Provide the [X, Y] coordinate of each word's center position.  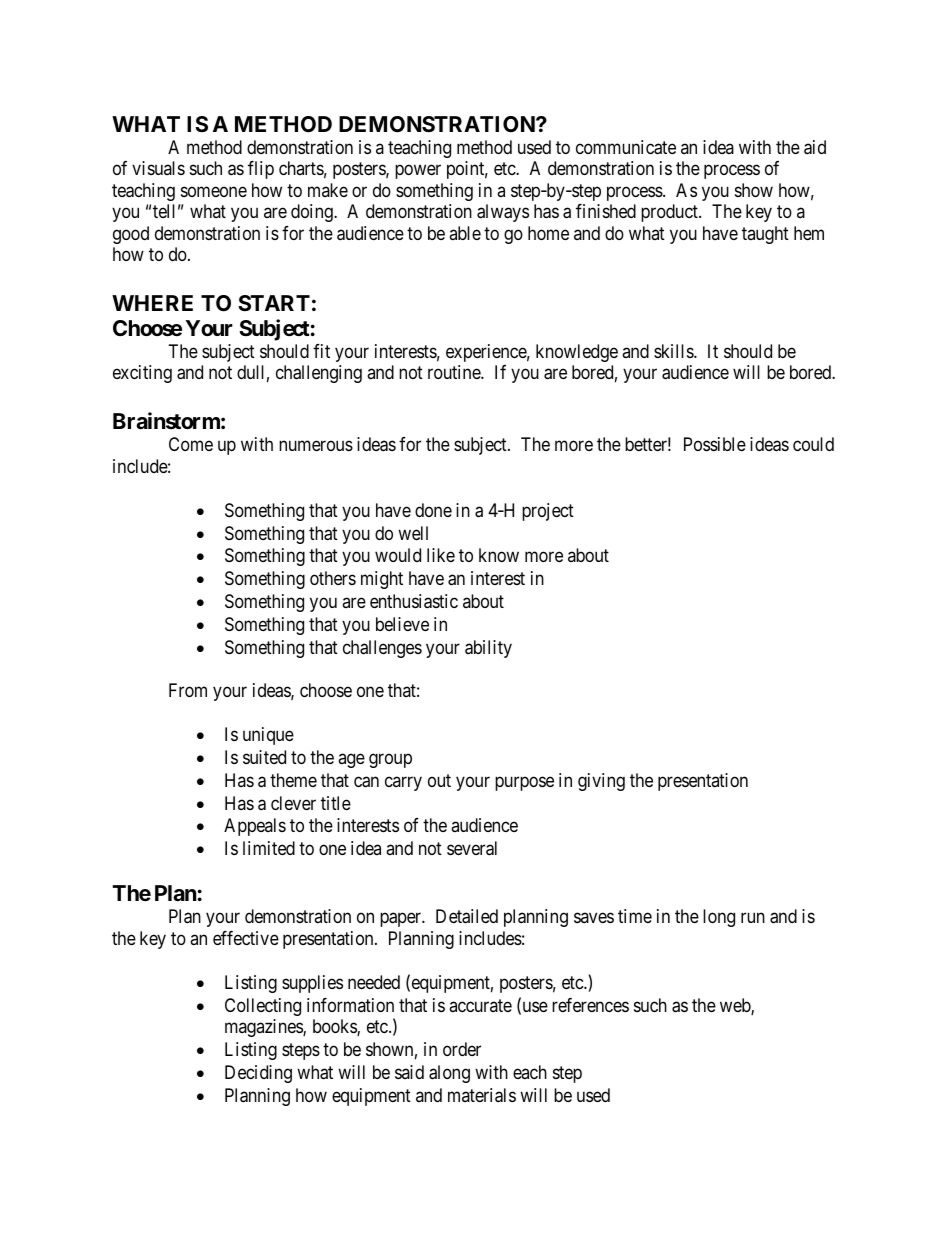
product [670, 213]
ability [488, 649]
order [462, 1049]
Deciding [258, 1074]
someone [214, 191]
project [548, 512]
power [418, 172]
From [188, 690]
